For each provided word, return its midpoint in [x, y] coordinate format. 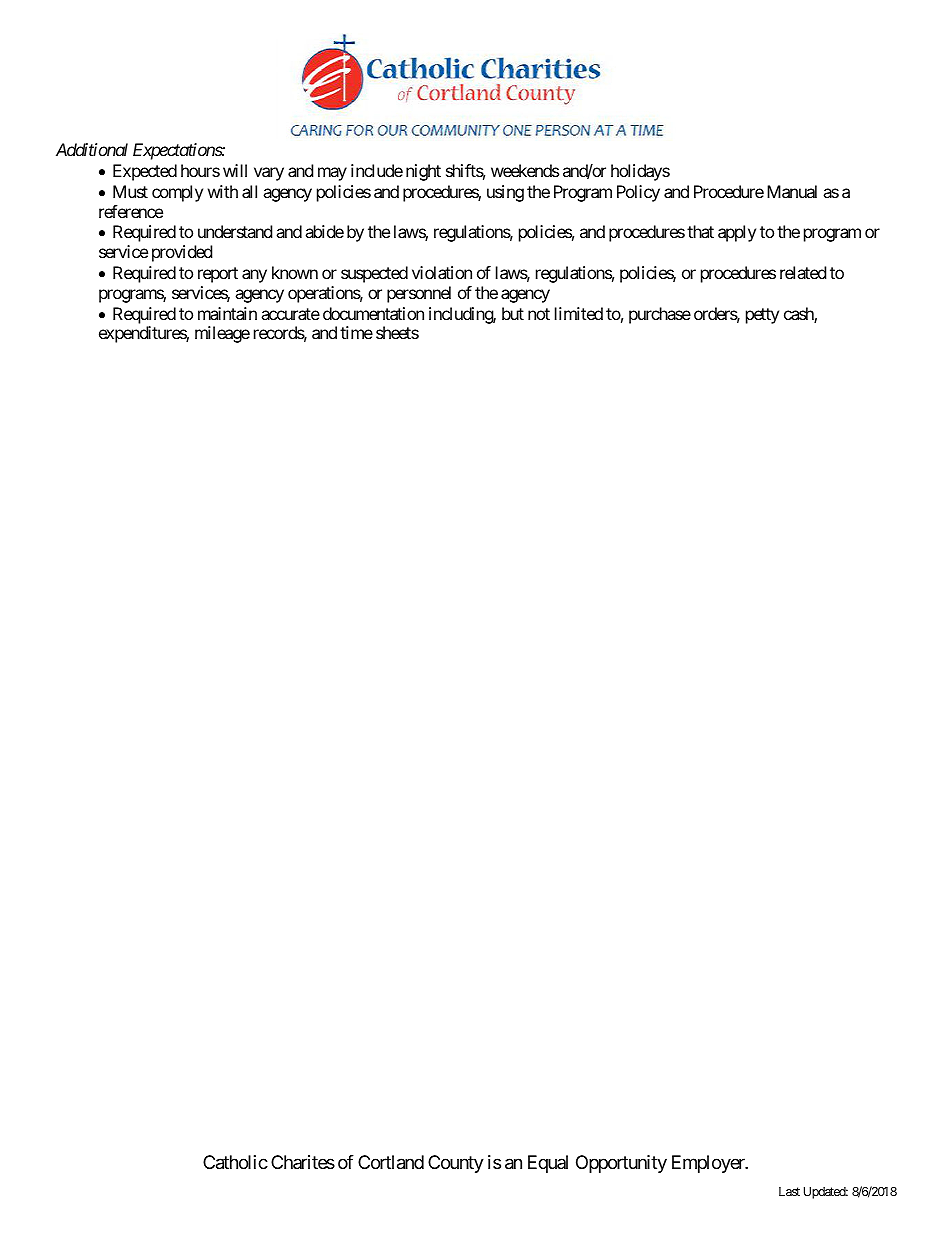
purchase [660, 315]
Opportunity [621, 1164]
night [423, 172]
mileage [222, 334]
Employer [709, 1164]
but [513, 313]
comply [177, 193]
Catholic [235, 1162]
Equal [548, 1164]
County [456, 1164]
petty [762, 316]
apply [737, 233]
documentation [373, 313]
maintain [227, 313]
